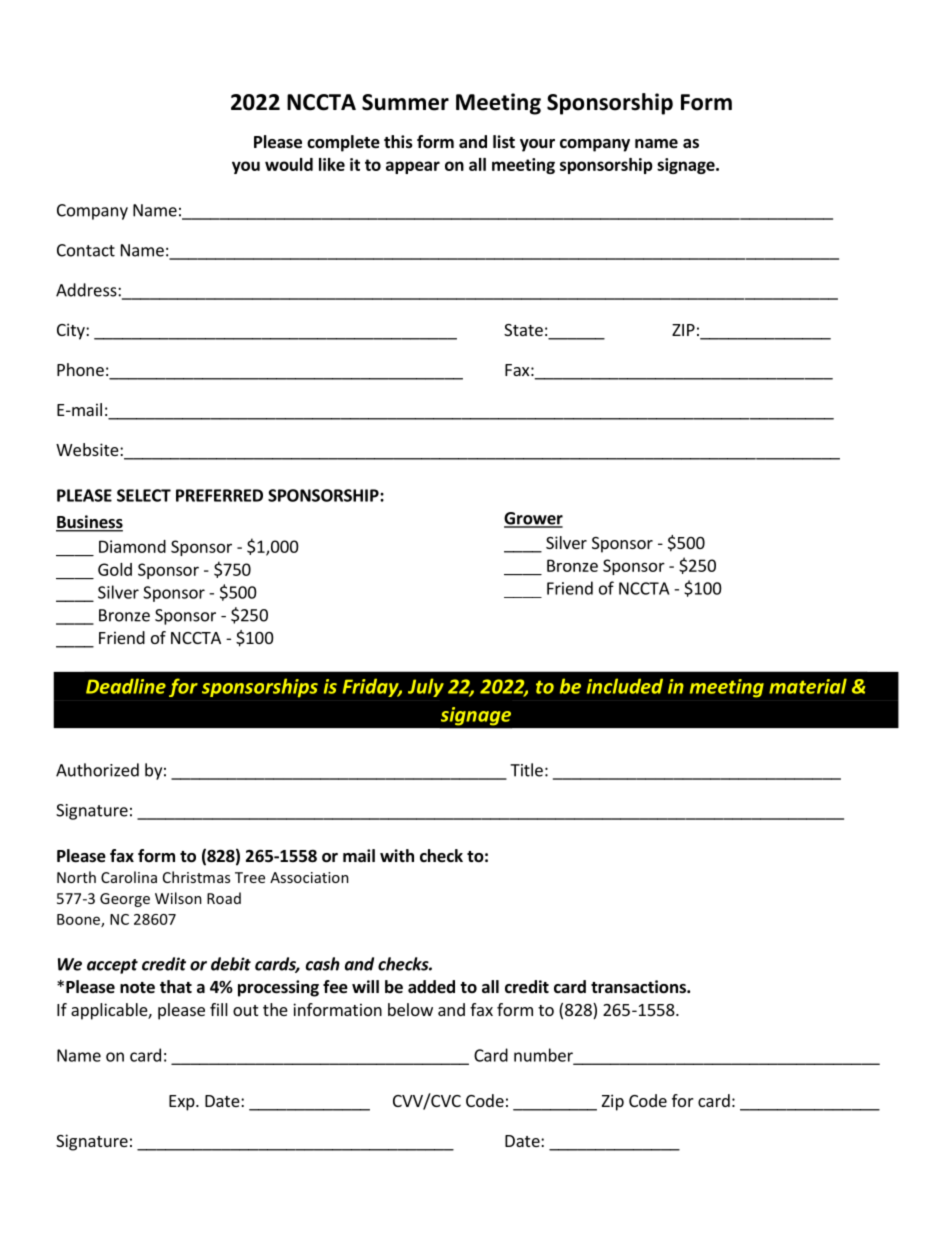 The height and width of the image is (1233, 952). I want to click on Gold, so click(115, 569).
